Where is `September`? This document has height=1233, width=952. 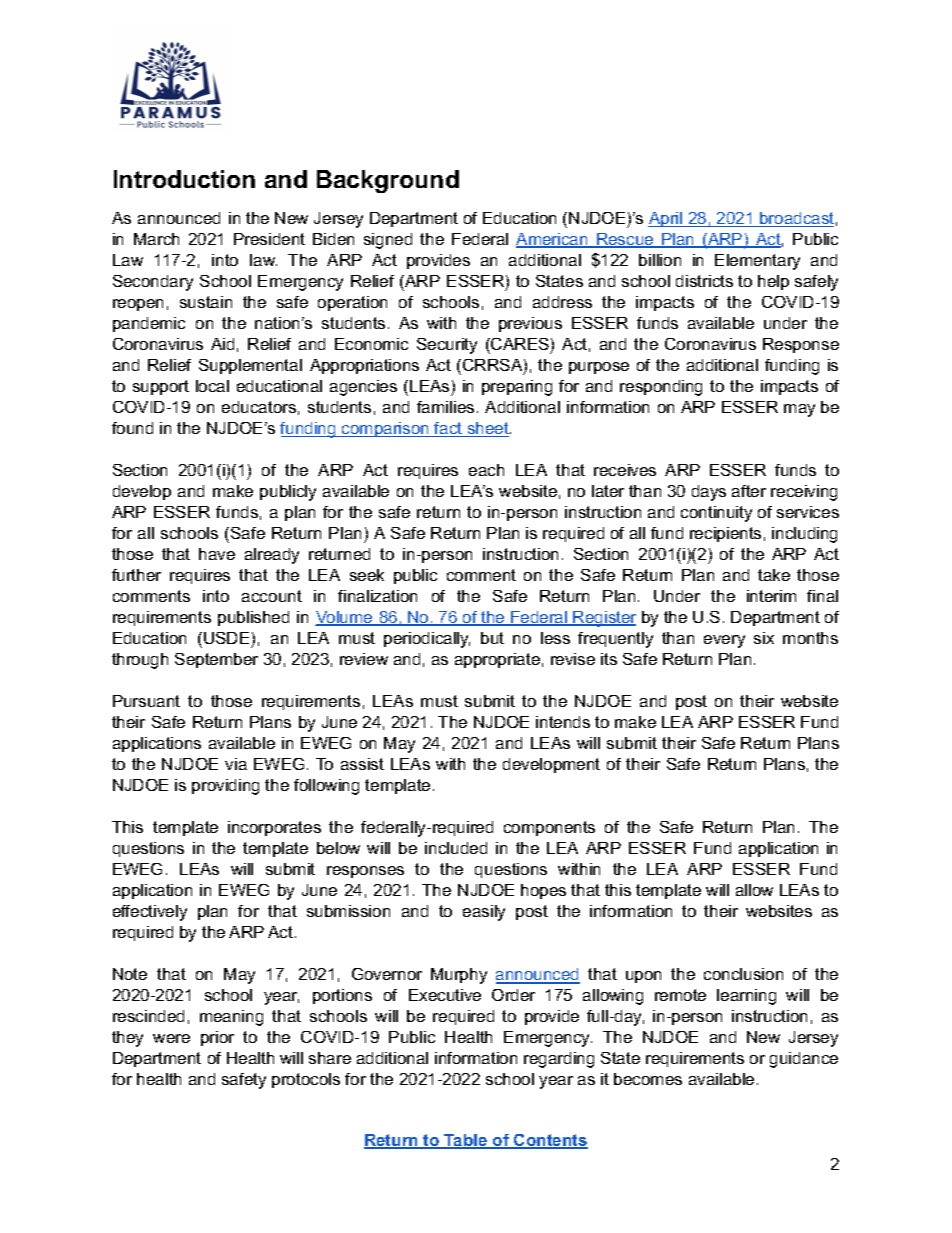
September is located at coordinates (216, 660).
